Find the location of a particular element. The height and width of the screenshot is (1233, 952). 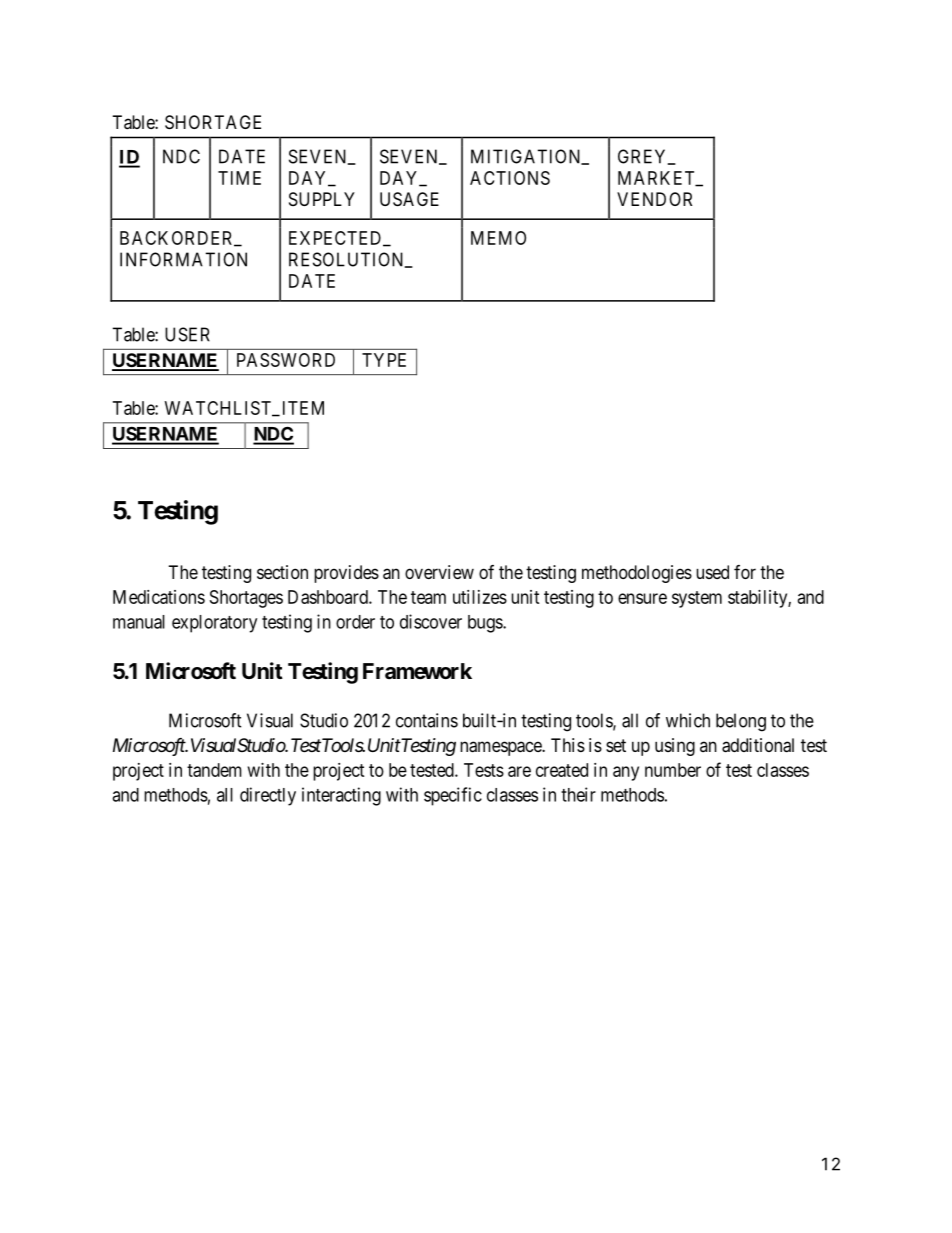

exploratory is located at coordinates (214, 624).
